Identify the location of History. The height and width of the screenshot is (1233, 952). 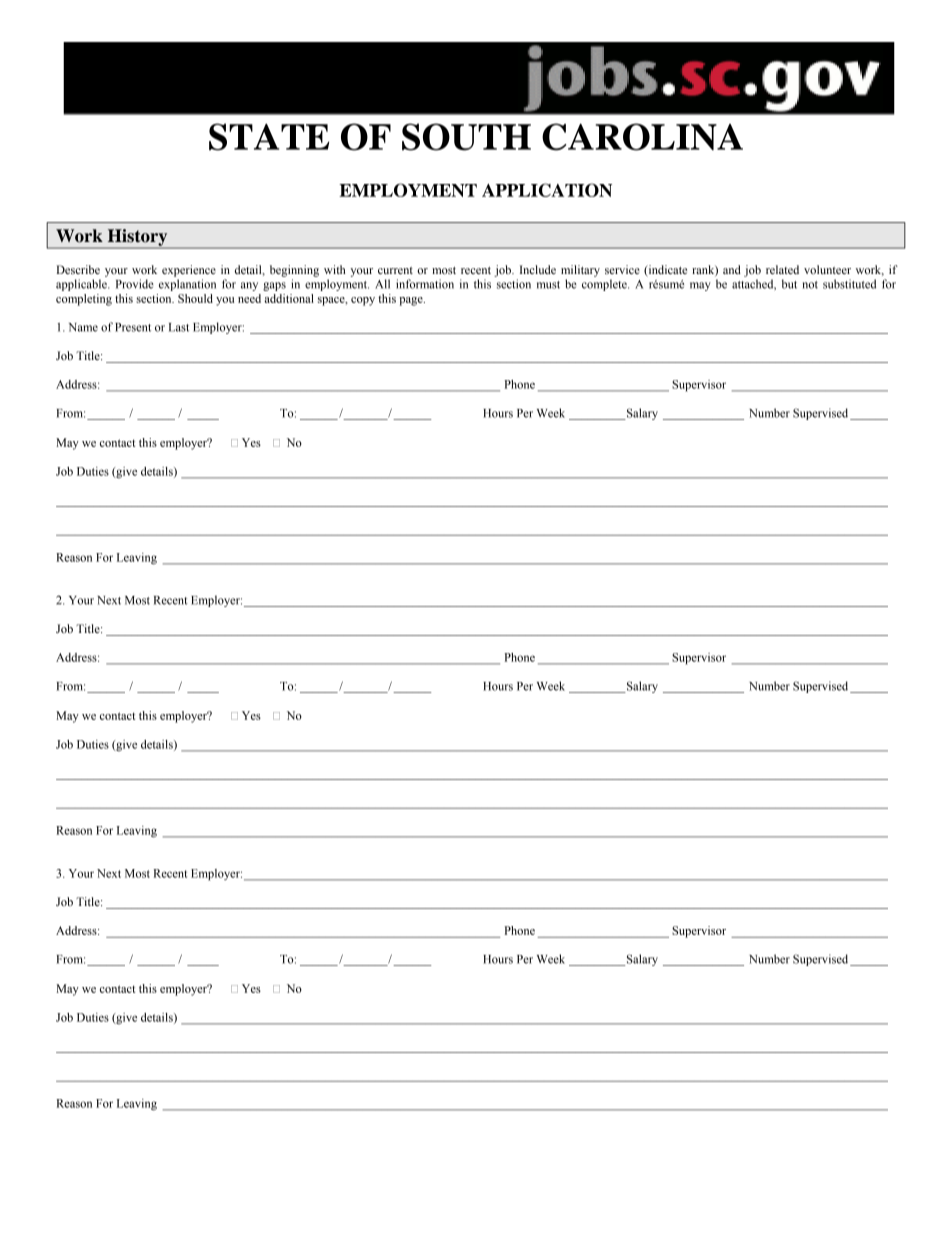
(137, 238).
